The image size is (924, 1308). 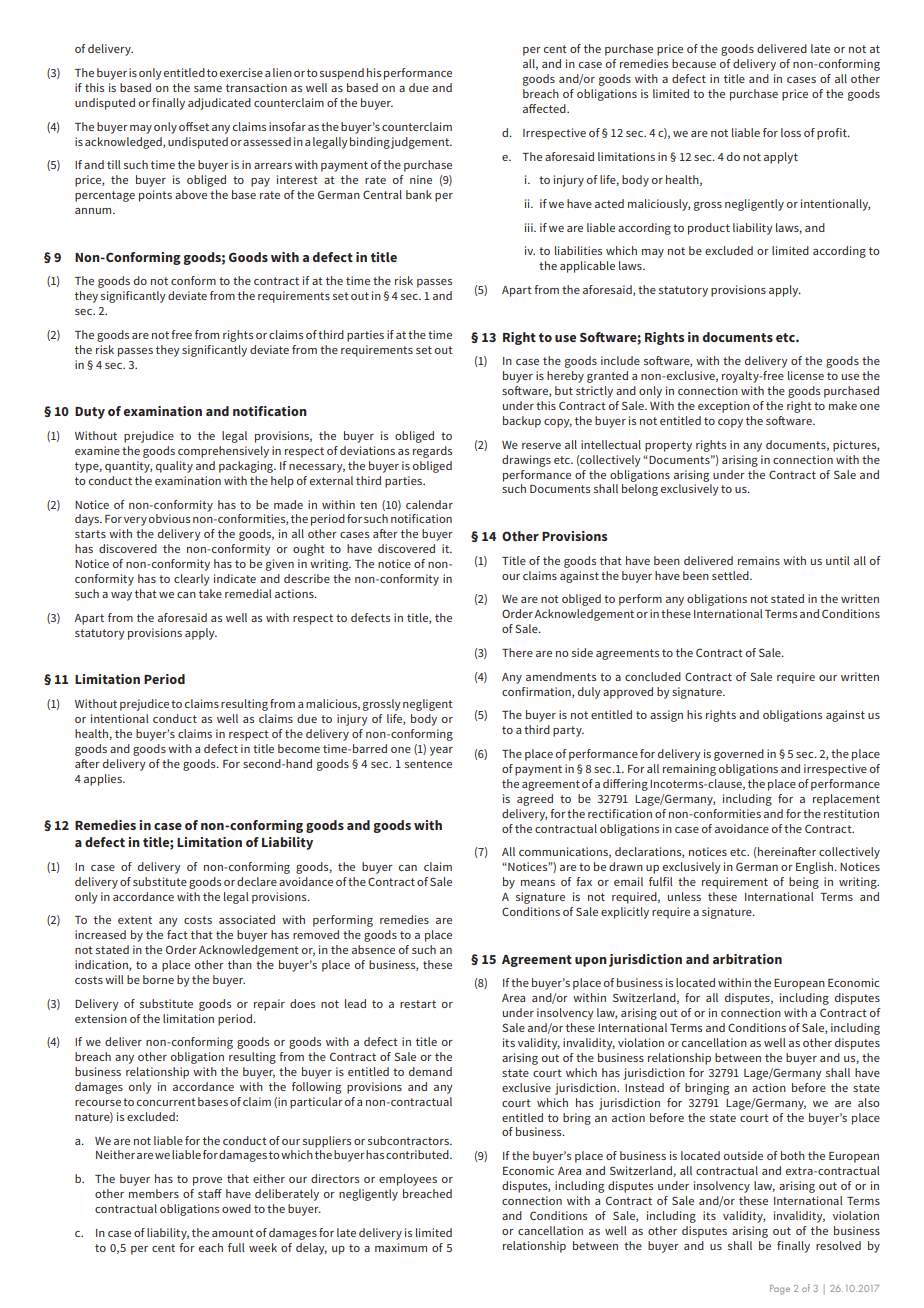 I want to click on same, so click(x=208, y=89).
